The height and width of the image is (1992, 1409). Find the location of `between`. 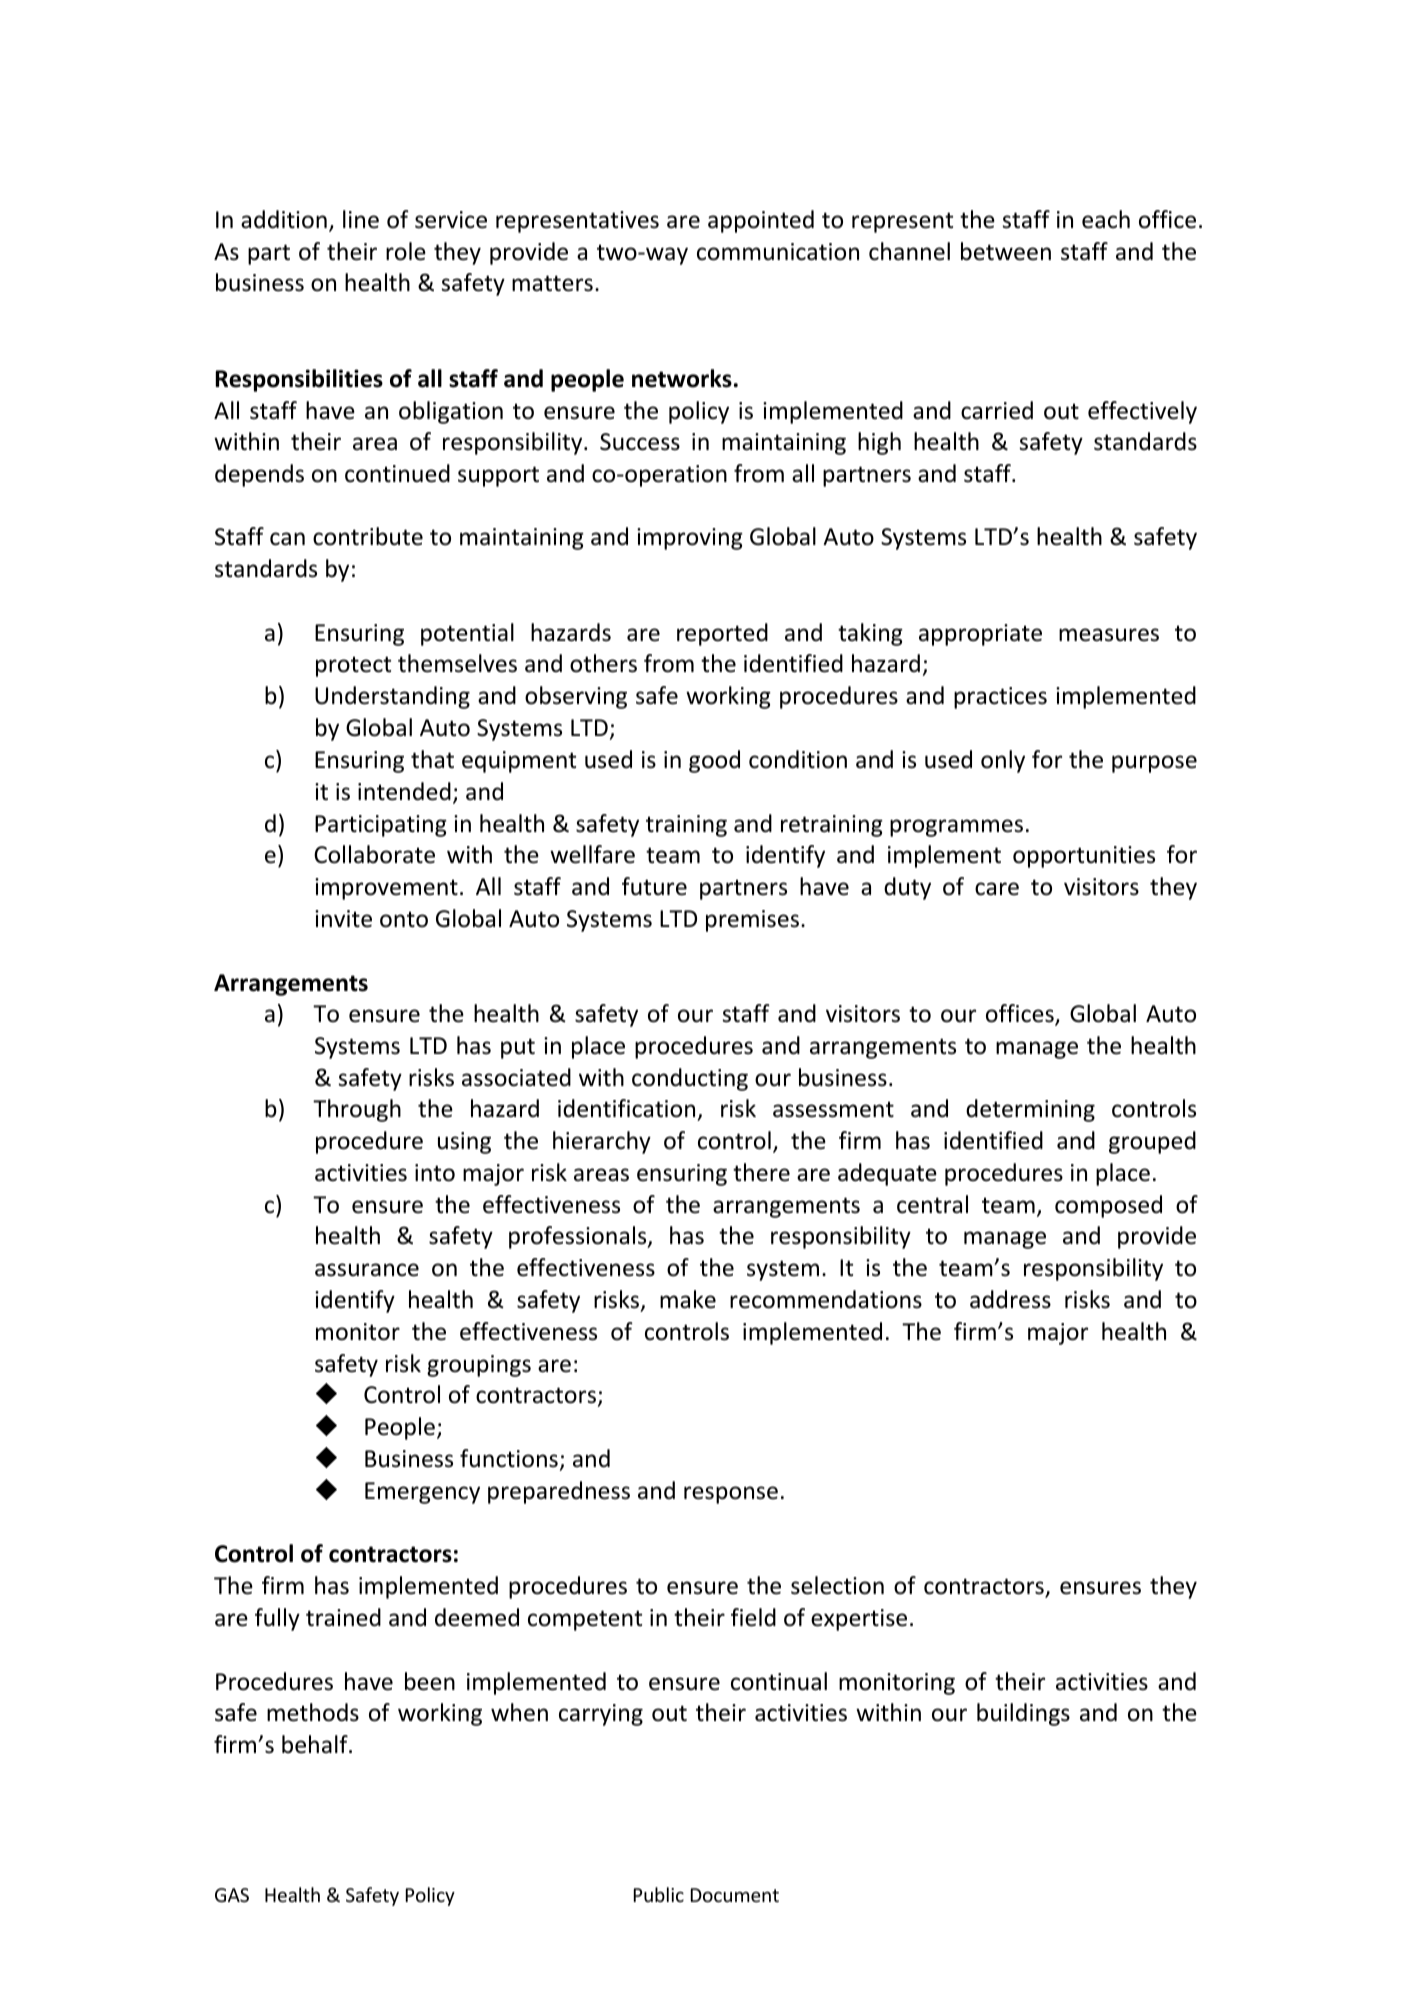

between is located at coordinates (1006, 251).
